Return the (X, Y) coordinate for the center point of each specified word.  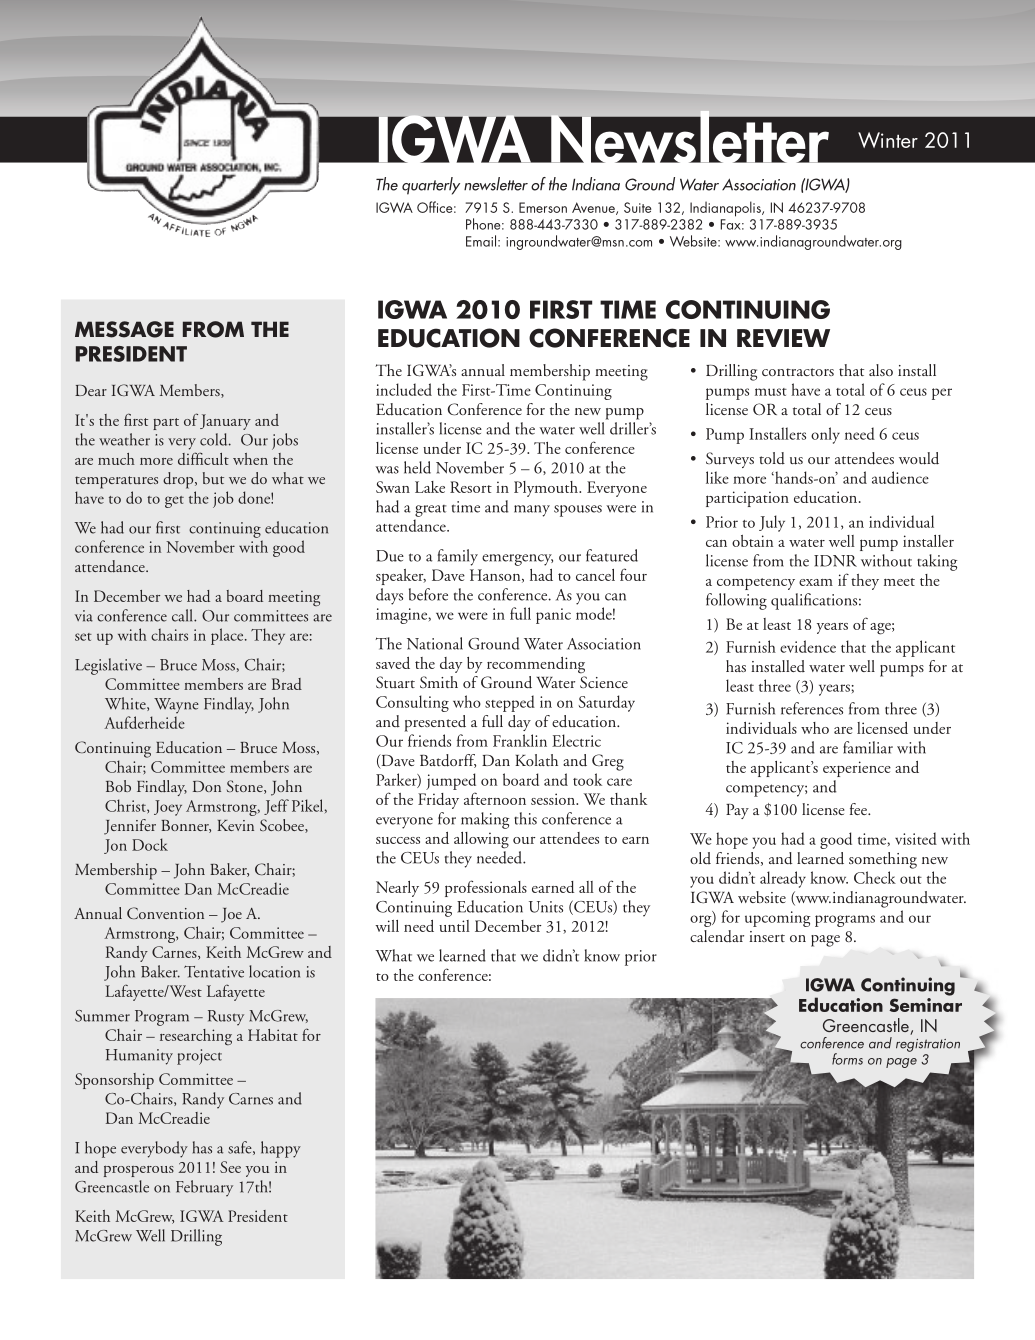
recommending (536, 665)
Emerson (543, 207)
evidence (808, 646)
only (825, 435)
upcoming (778, 919)
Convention (165, 913)
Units (546, 907)
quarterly (431, 186)
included (404, 389)
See (230, 1167)
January (225, 422)
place (228, 636)
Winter (888, 140)
